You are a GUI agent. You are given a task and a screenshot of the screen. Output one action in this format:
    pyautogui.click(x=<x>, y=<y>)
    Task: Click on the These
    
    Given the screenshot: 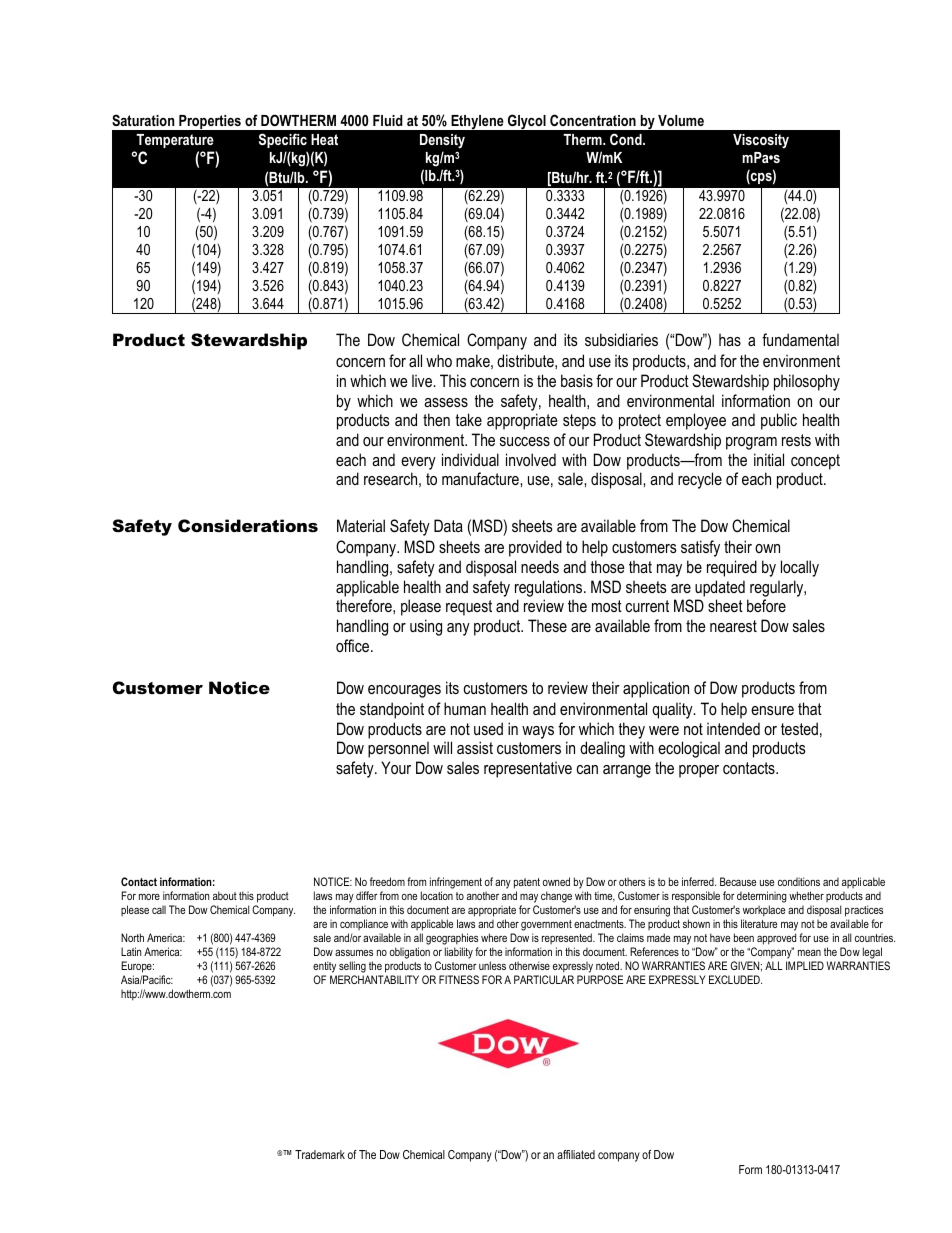 What is the action you would take?
    pyautogui.click(x=547, y=625)
